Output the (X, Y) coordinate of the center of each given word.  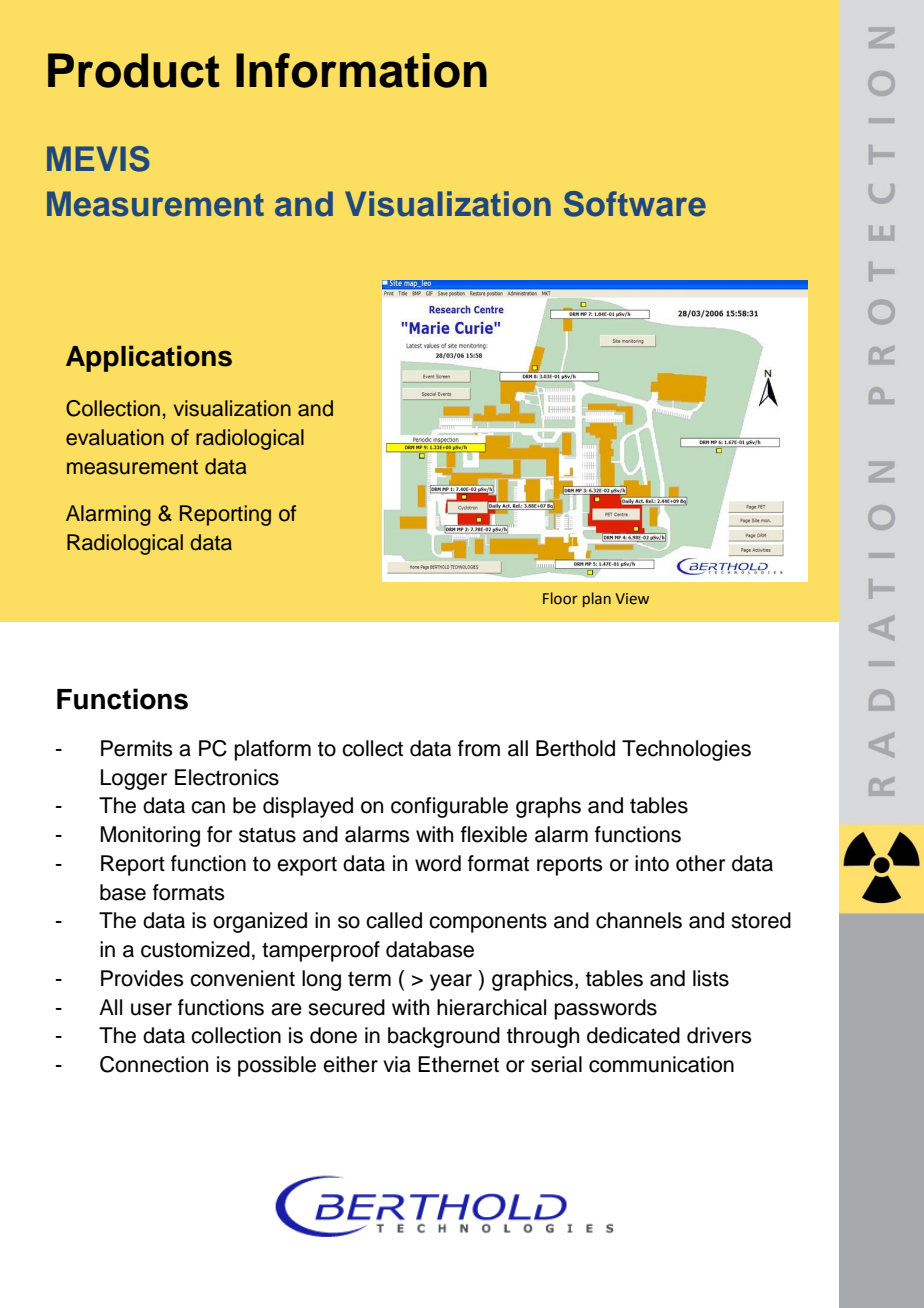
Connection (154, 1064)
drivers (719, 1035)
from (479, 748)
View (632, 599)
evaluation (115, 437)
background (444, 1037)
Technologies (686, 750)
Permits (137, 748)
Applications (149, 358)
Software (635, 204)
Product (134, 70)
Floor (560, 598)
